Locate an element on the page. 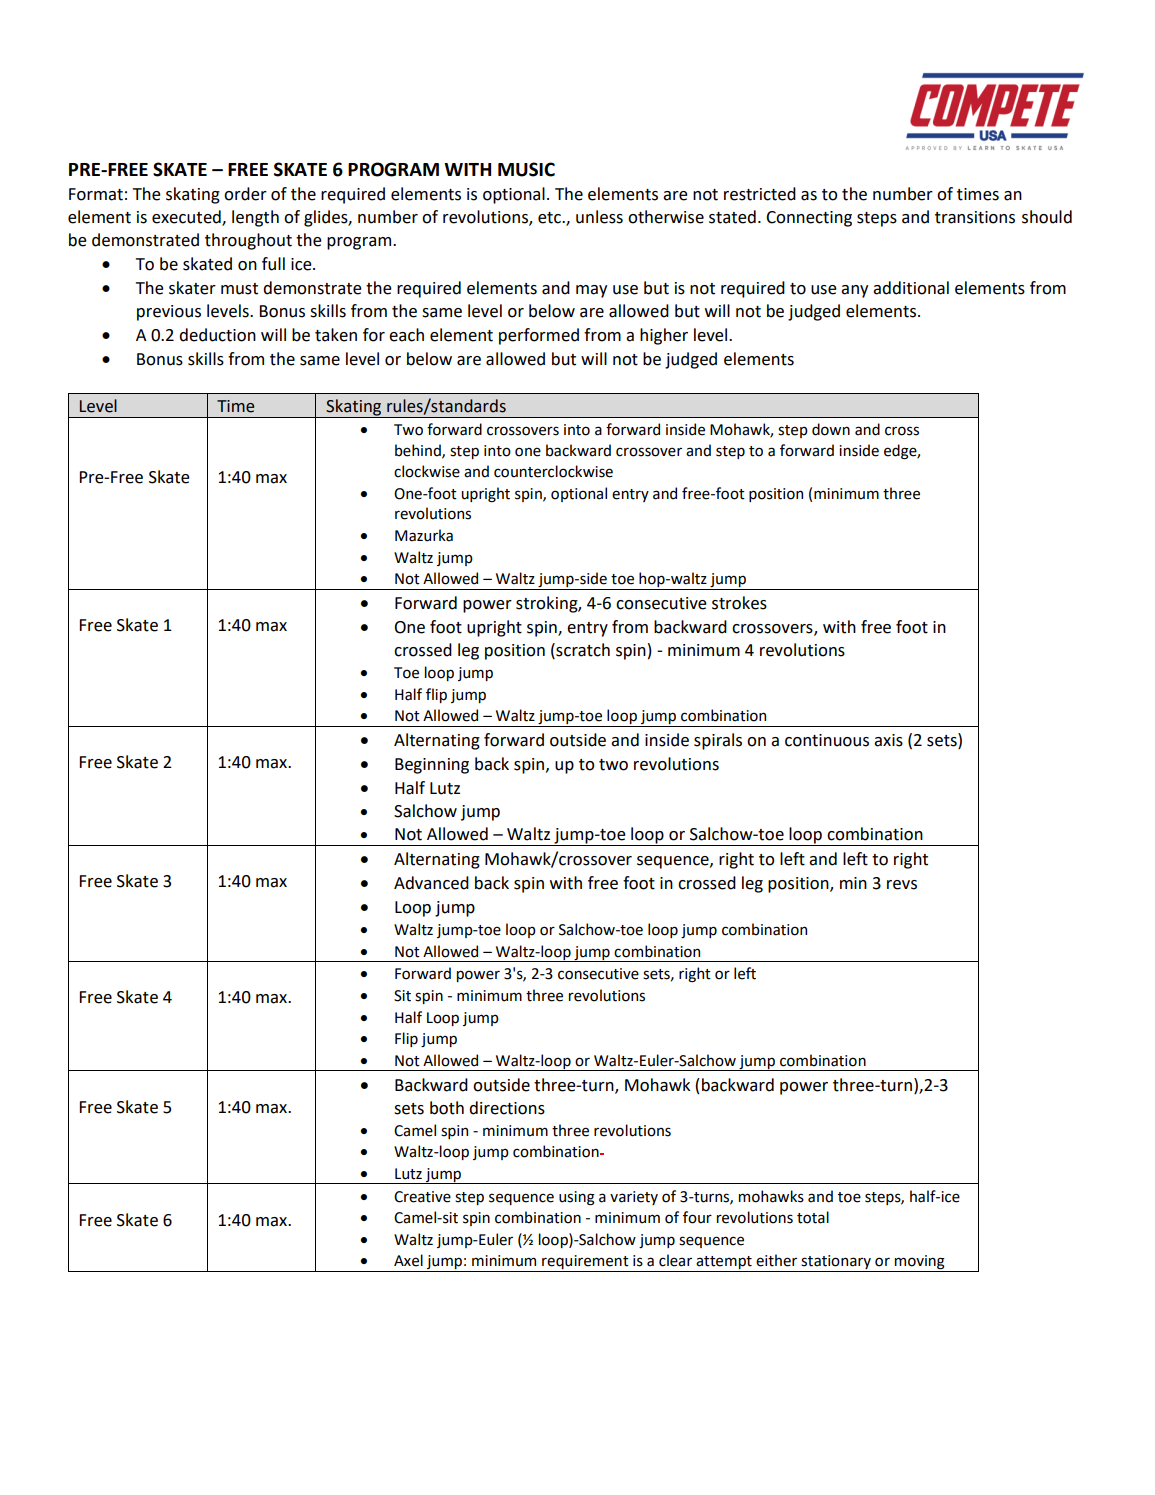 This document has height=1495, width=1155. Beginning is located at coordinates (432, 766).
